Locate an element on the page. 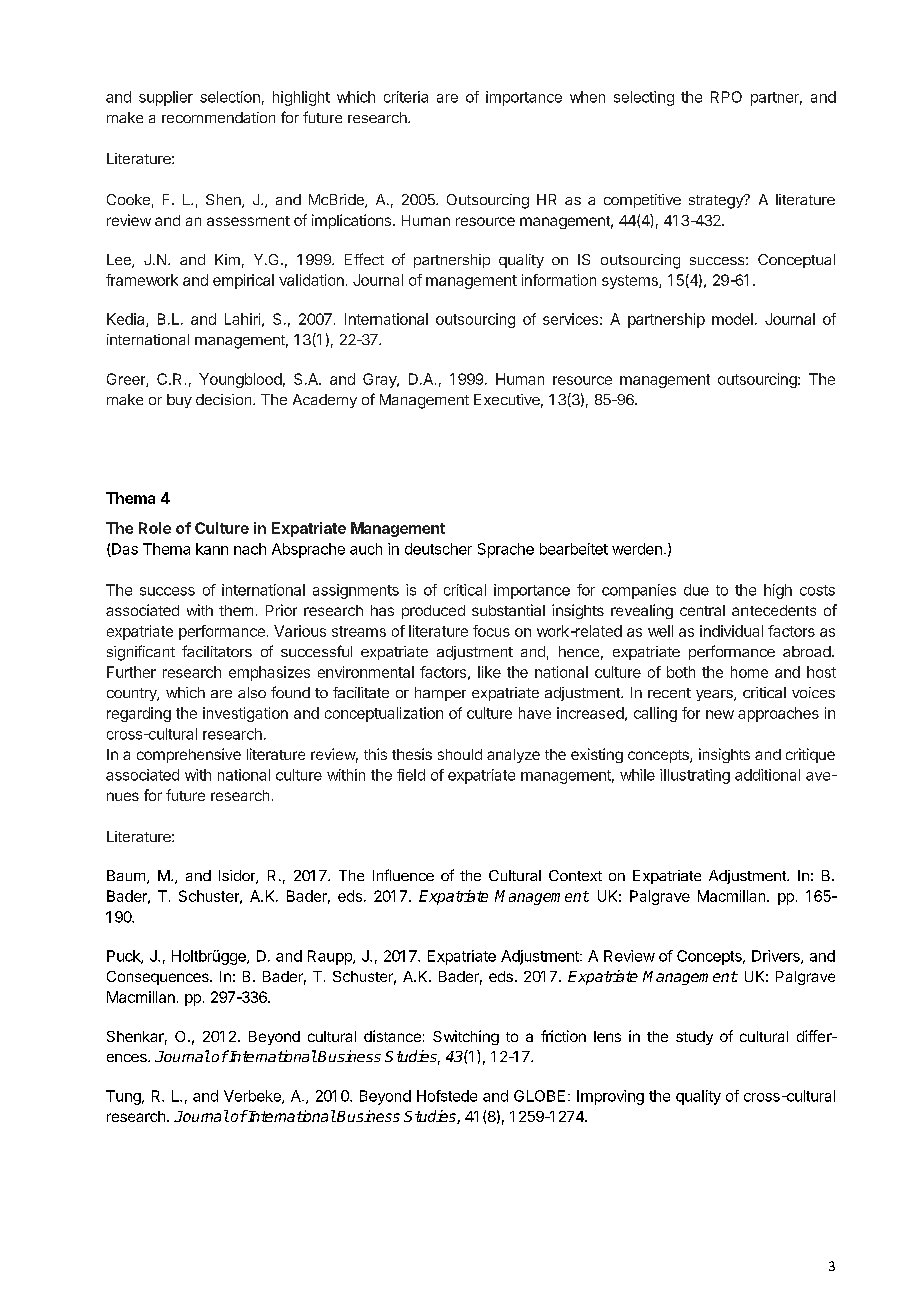 This image has height=1308, width=924. RPO is located at coordinates (726, 97).
